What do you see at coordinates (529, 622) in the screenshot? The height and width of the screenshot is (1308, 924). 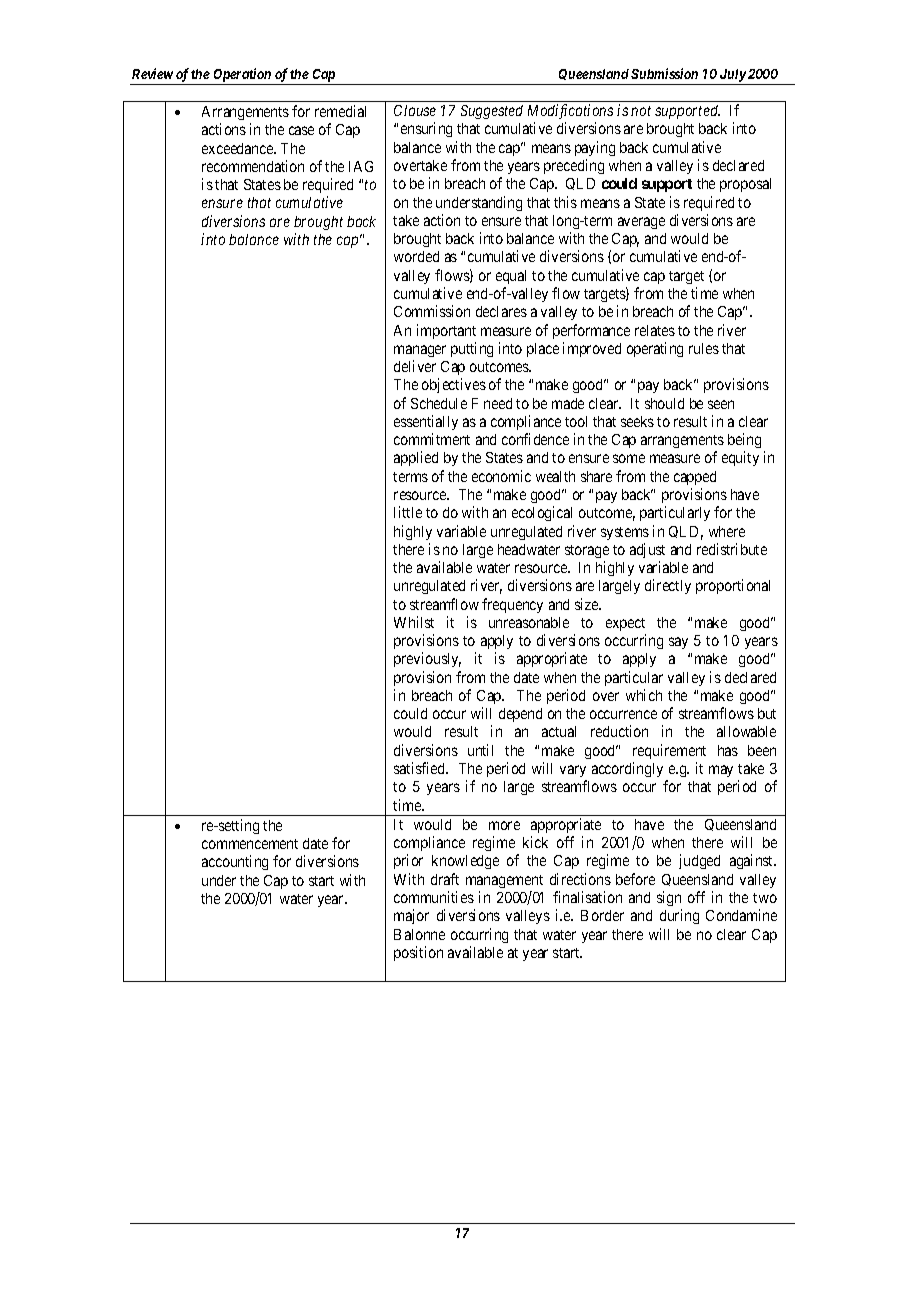 I see `unreasonable` at bounding box center [529, 622].
